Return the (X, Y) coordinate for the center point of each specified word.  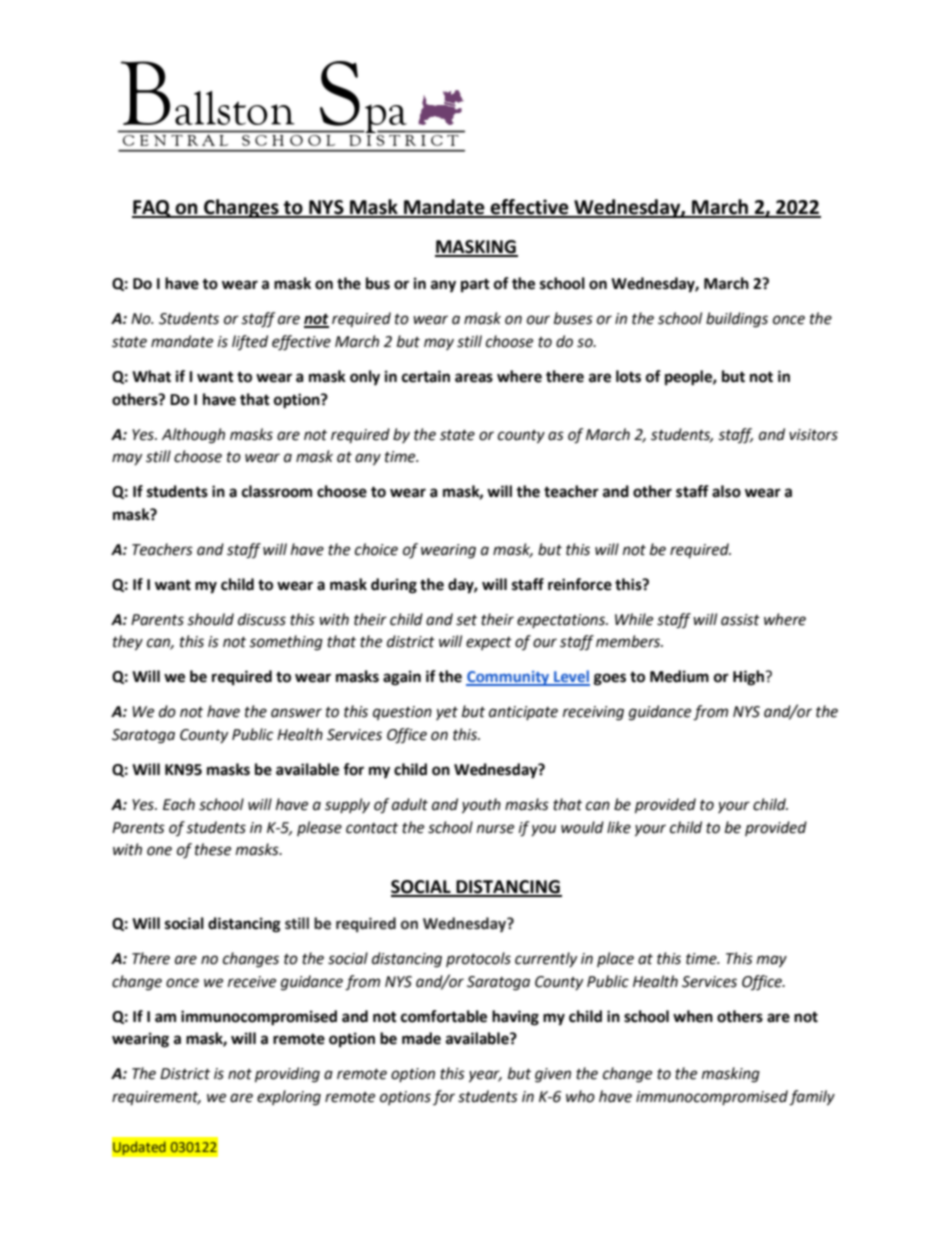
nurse (495, 829)
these (213, 849)
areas (474, 378)
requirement (156, 1098)
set (466, 620)
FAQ (152, 209)
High (749, 678)
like (619, 827)
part (475, 286)
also (726, 491)
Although (193, 436)
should (210, 619)
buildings (737, 320)
